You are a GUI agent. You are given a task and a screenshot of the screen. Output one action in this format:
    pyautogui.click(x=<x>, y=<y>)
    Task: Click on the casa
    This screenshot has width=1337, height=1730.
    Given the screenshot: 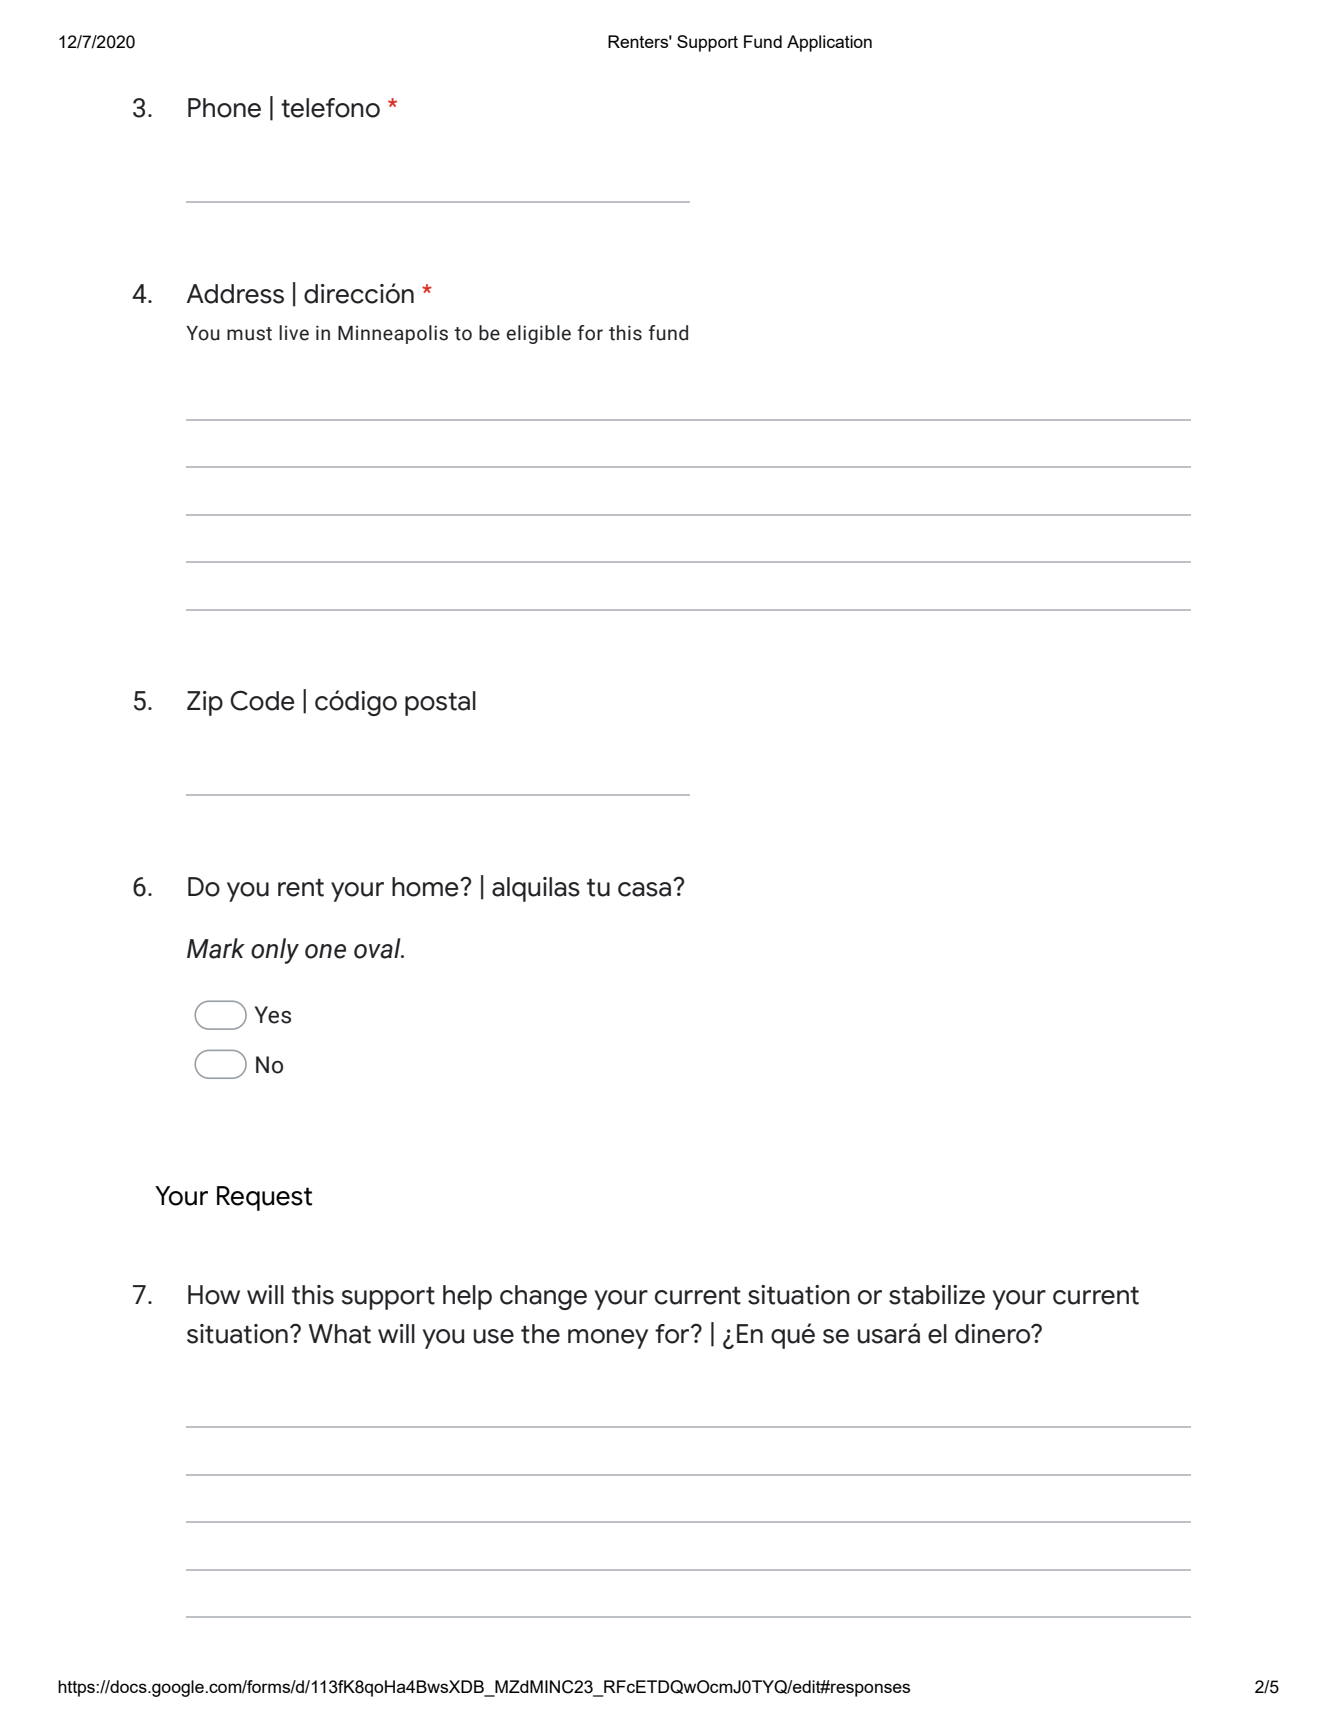 What is the action you would take?
    pyautogui.click(x=644, y=889)
